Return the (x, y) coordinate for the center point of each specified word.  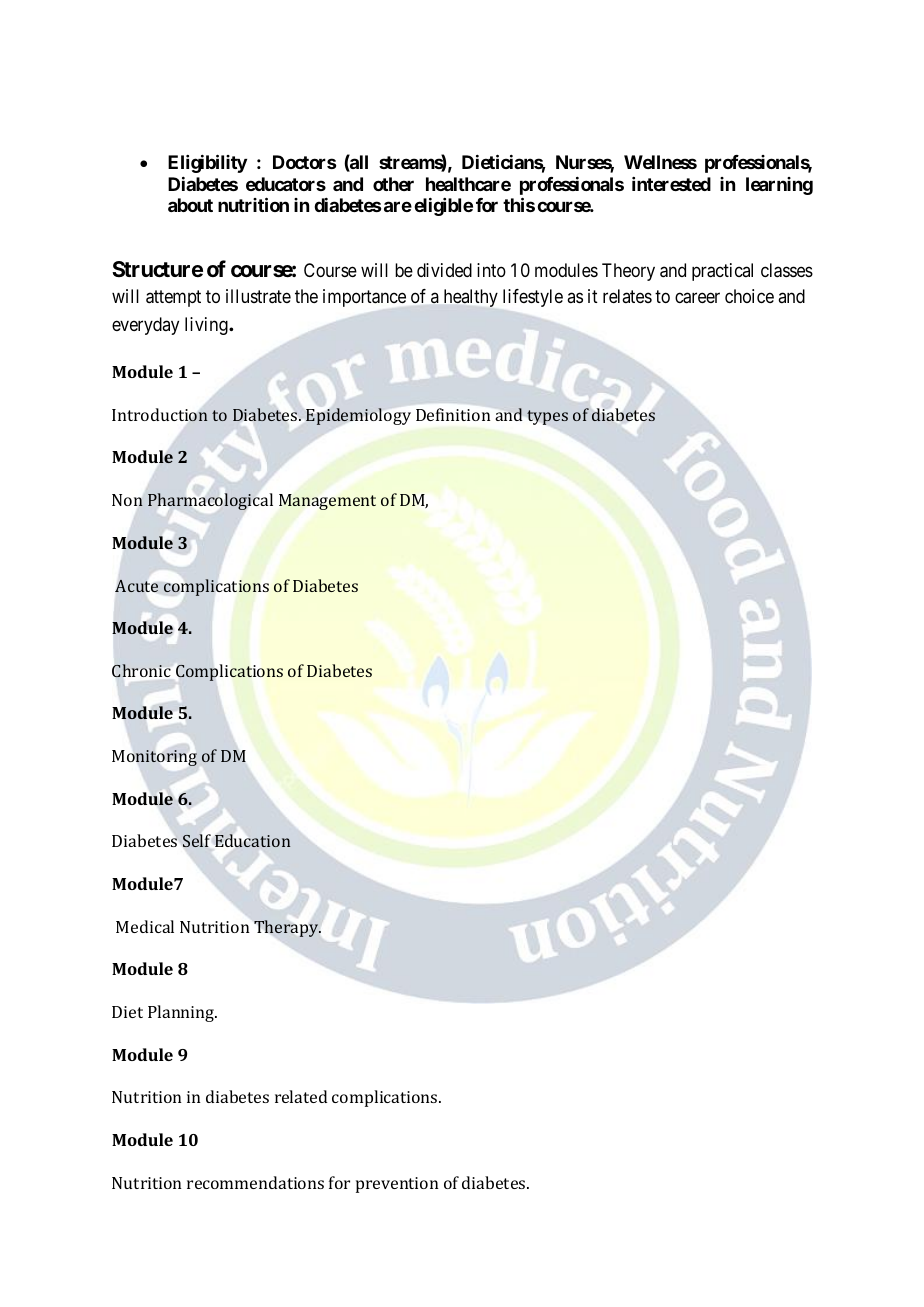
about (190, 205)
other (393, 184)
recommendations (255, 1182)
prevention (397, 1185)
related (301, 1096)
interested (671, 184)
